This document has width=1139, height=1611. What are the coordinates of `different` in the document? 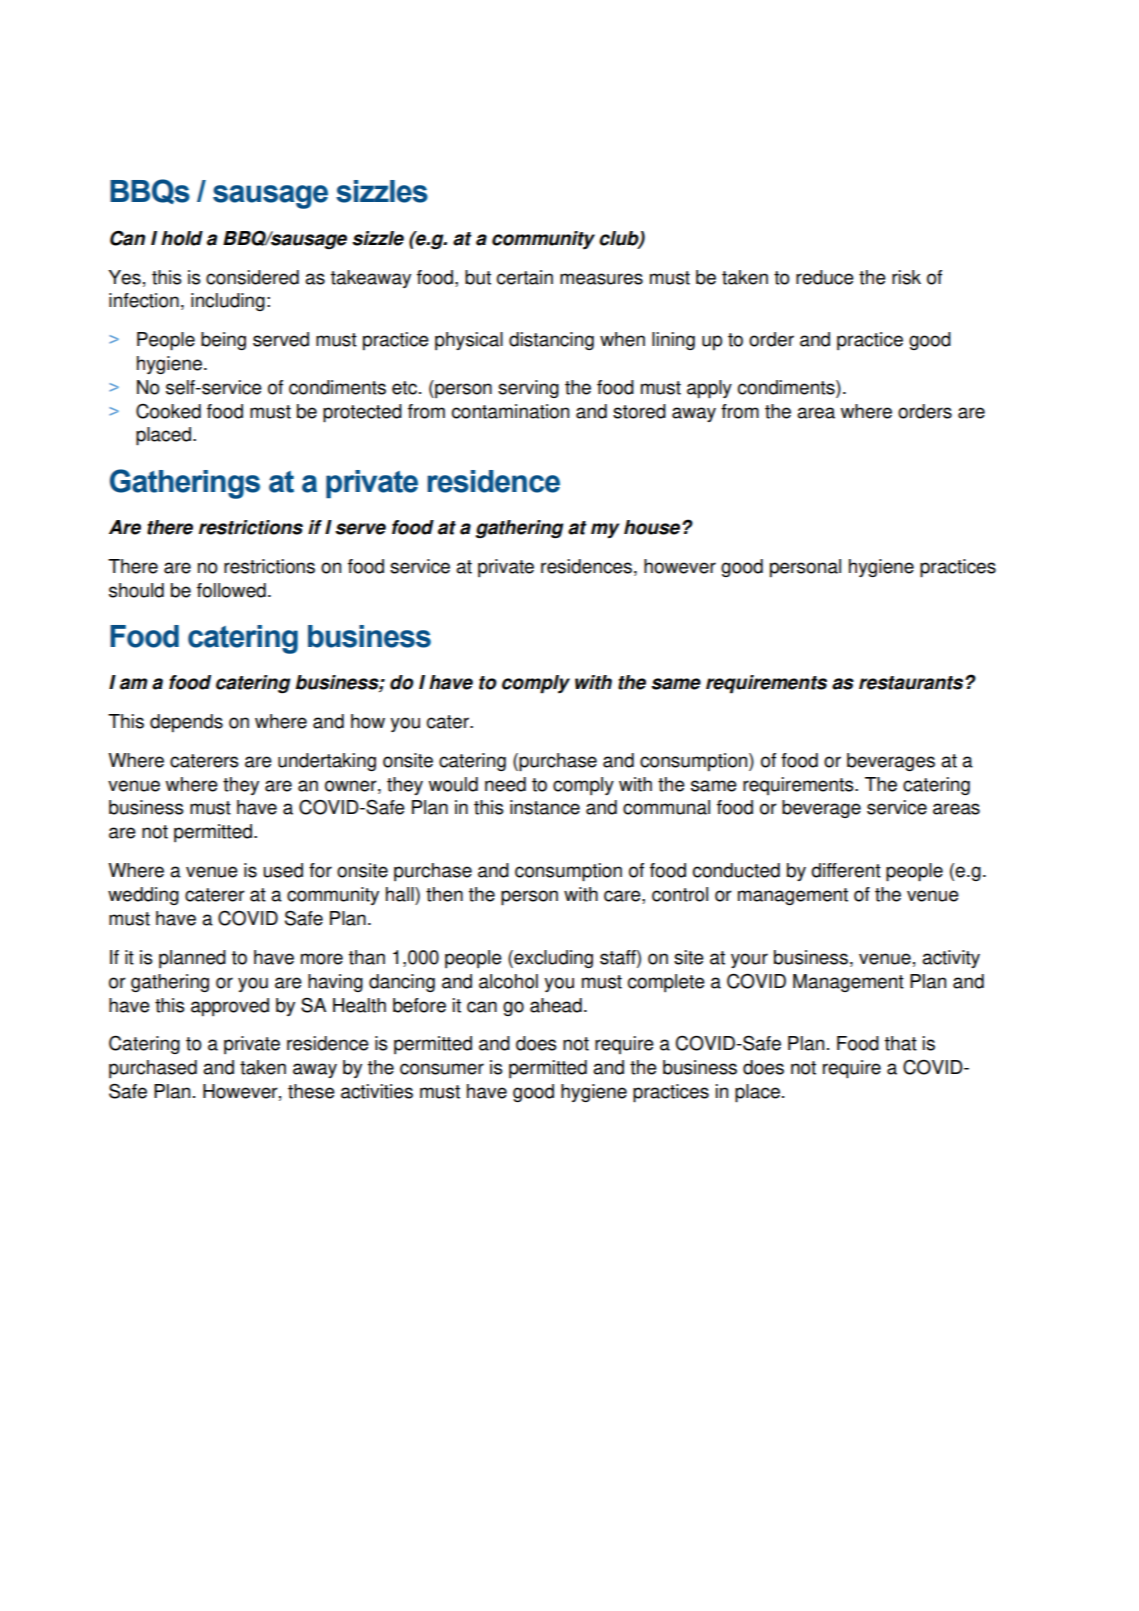 It's located at (846, 870).
